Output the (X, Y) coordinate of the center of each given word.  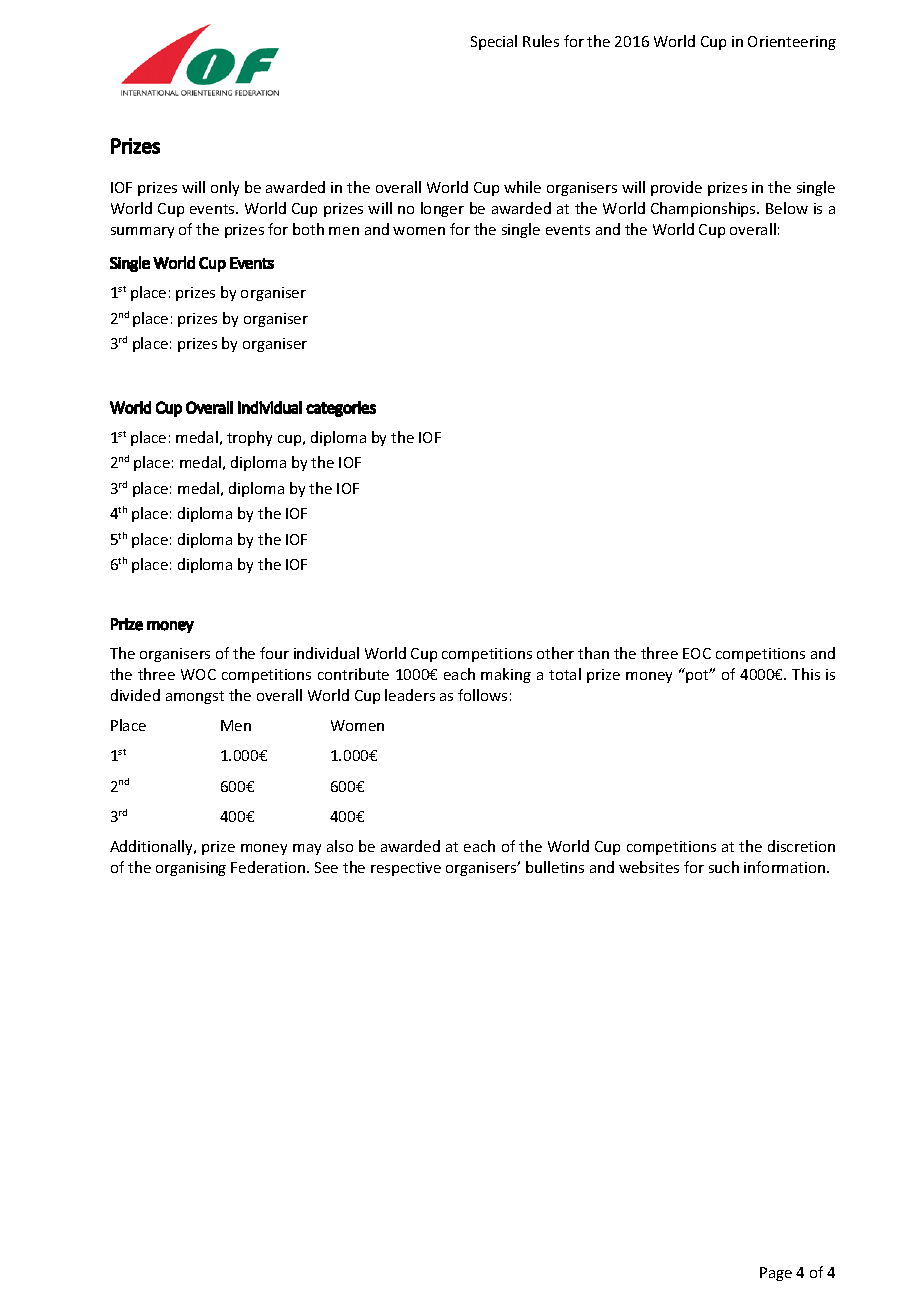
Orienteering (792, 43)
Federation (268, 867)
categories (341, 409)
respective (406, 869)
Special (494, 42)
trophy (249, 438)
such (724, 867)
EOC (697, 653)
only (225, 188)
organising (191, 869)
